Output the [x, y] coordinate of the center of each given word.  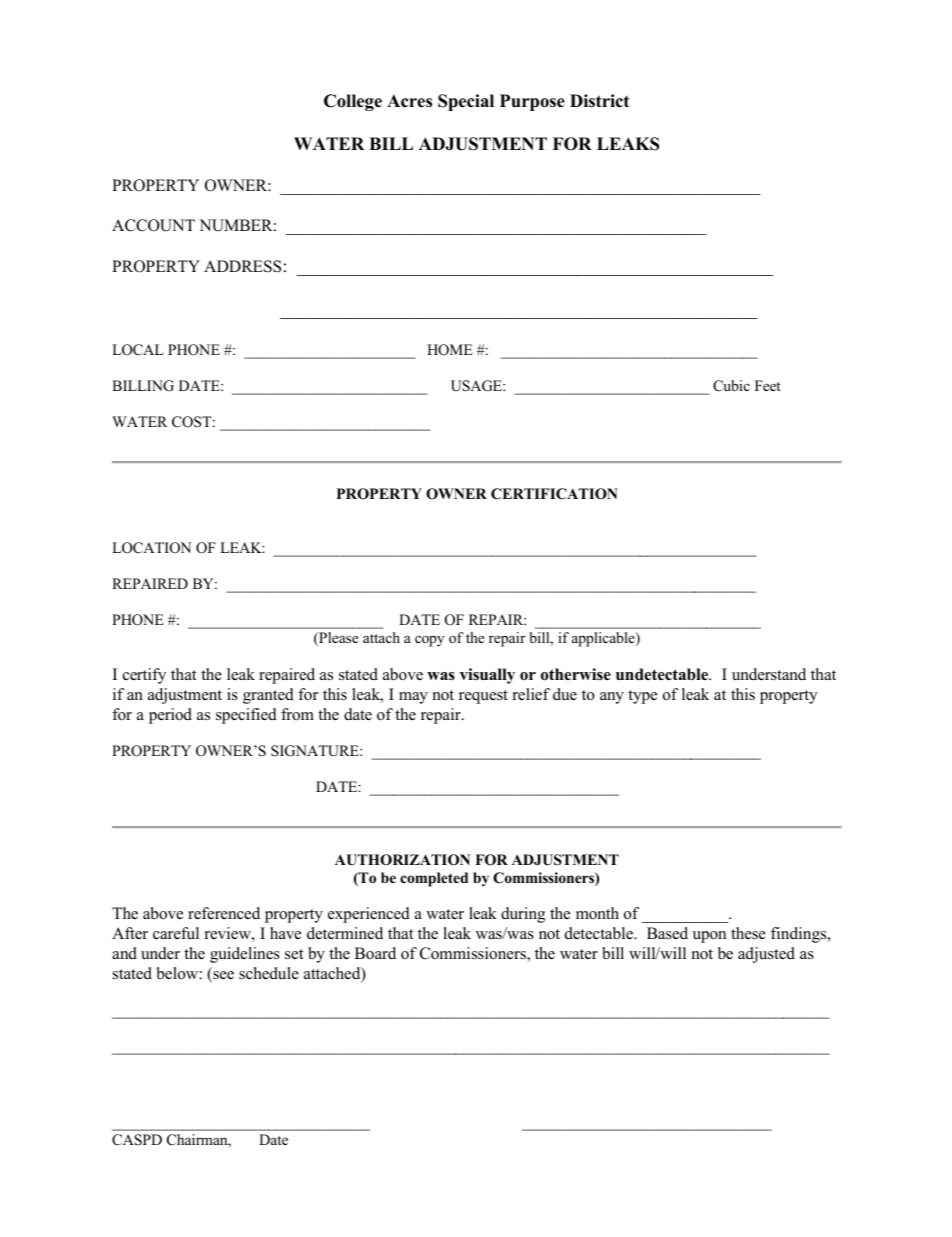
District [599, 101]
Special [466, 102]
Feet [768, 385]
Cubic [731, 386]
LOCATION [151, 548]
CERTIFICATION [554, 494]
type [642, 697]
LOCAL [138, 350]
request [483, 697]
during [523, 915]
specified [246, 716]
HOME [450, 350]
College [353, 102]
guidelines [245, 955]
